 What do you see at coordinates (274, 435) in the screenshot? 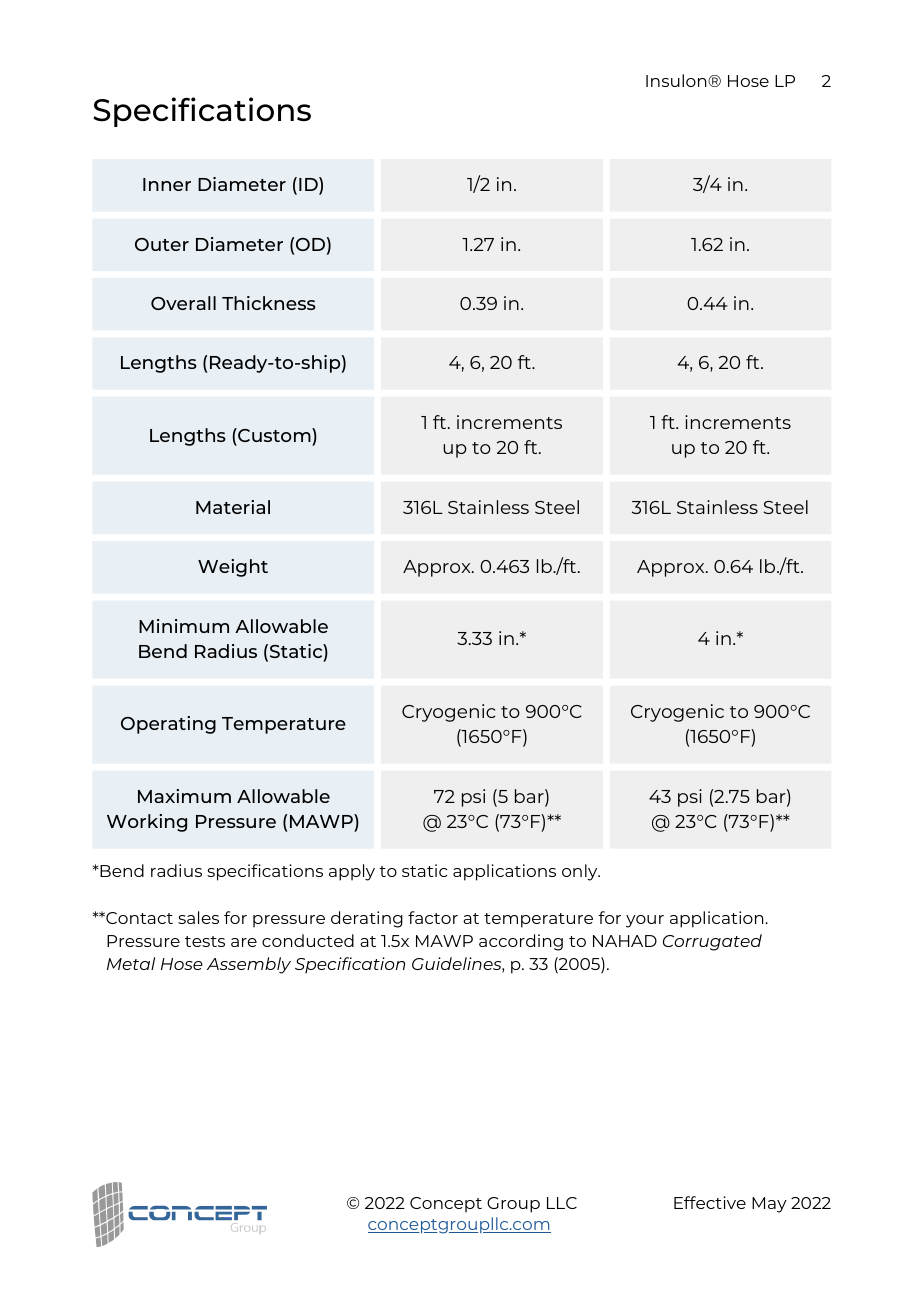
I see `Custom` at bounding box center [274, 435].
